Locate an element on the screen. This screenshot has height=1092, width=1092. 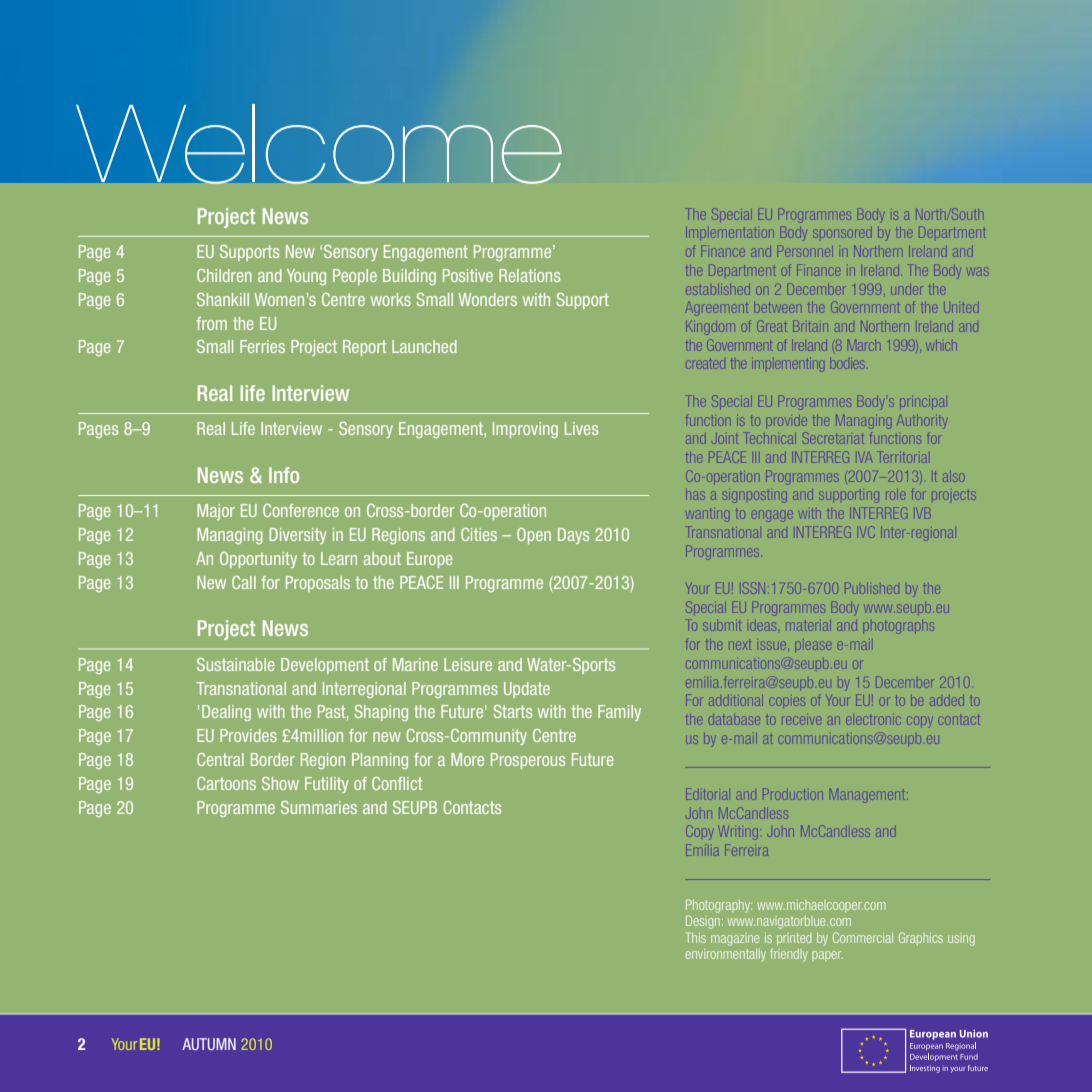
Great is located at coordinates (773, 325).
